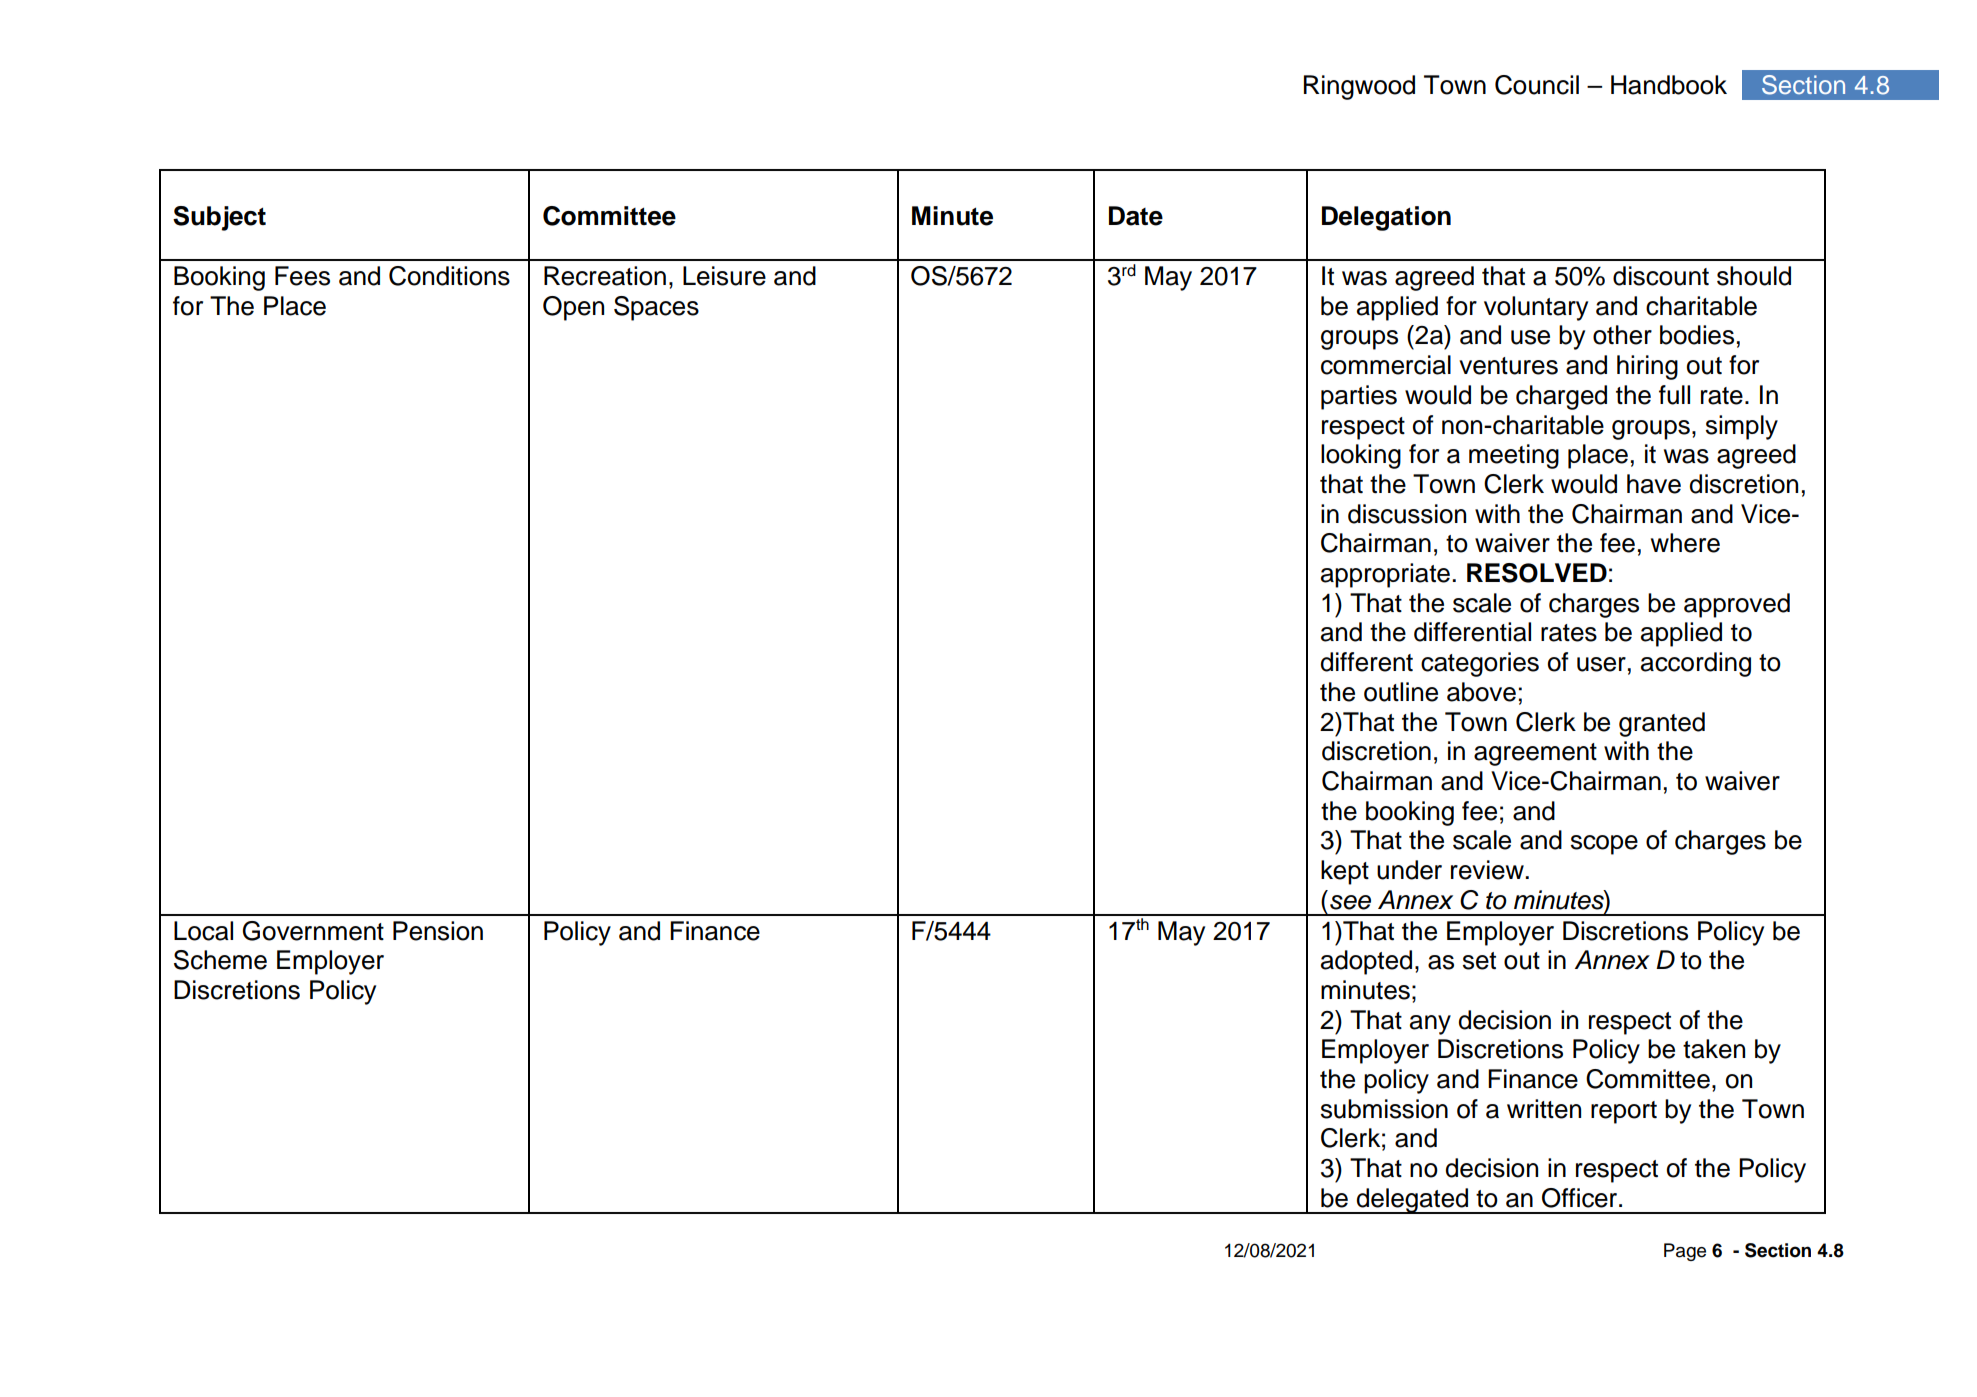 The image size is (1977, 1397). What do you see at coordinates (1537, 85) in the screenshot?
I see `Council` at bounding box center [1537, 85].
